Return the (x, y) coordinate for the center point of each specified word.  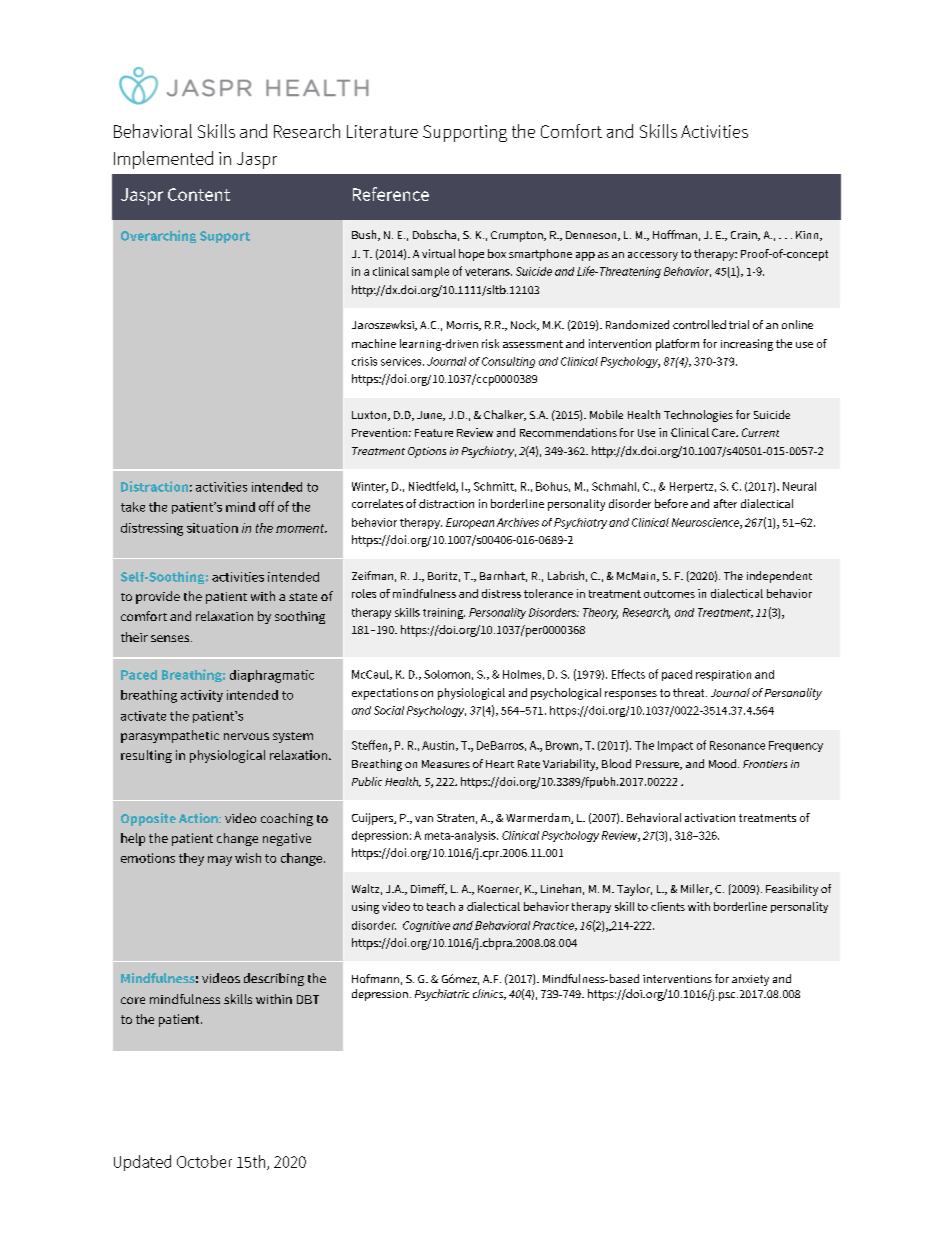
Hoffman (675, 234)
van (424, 819)
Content (199, 194)
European (470, 523)
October (204, 1161)
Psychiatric (442, 995)
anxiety (750, 980)
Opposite (148, 819)
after (725, 503)
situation (212, 528)
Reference (391, 194)
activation (710, 817)
